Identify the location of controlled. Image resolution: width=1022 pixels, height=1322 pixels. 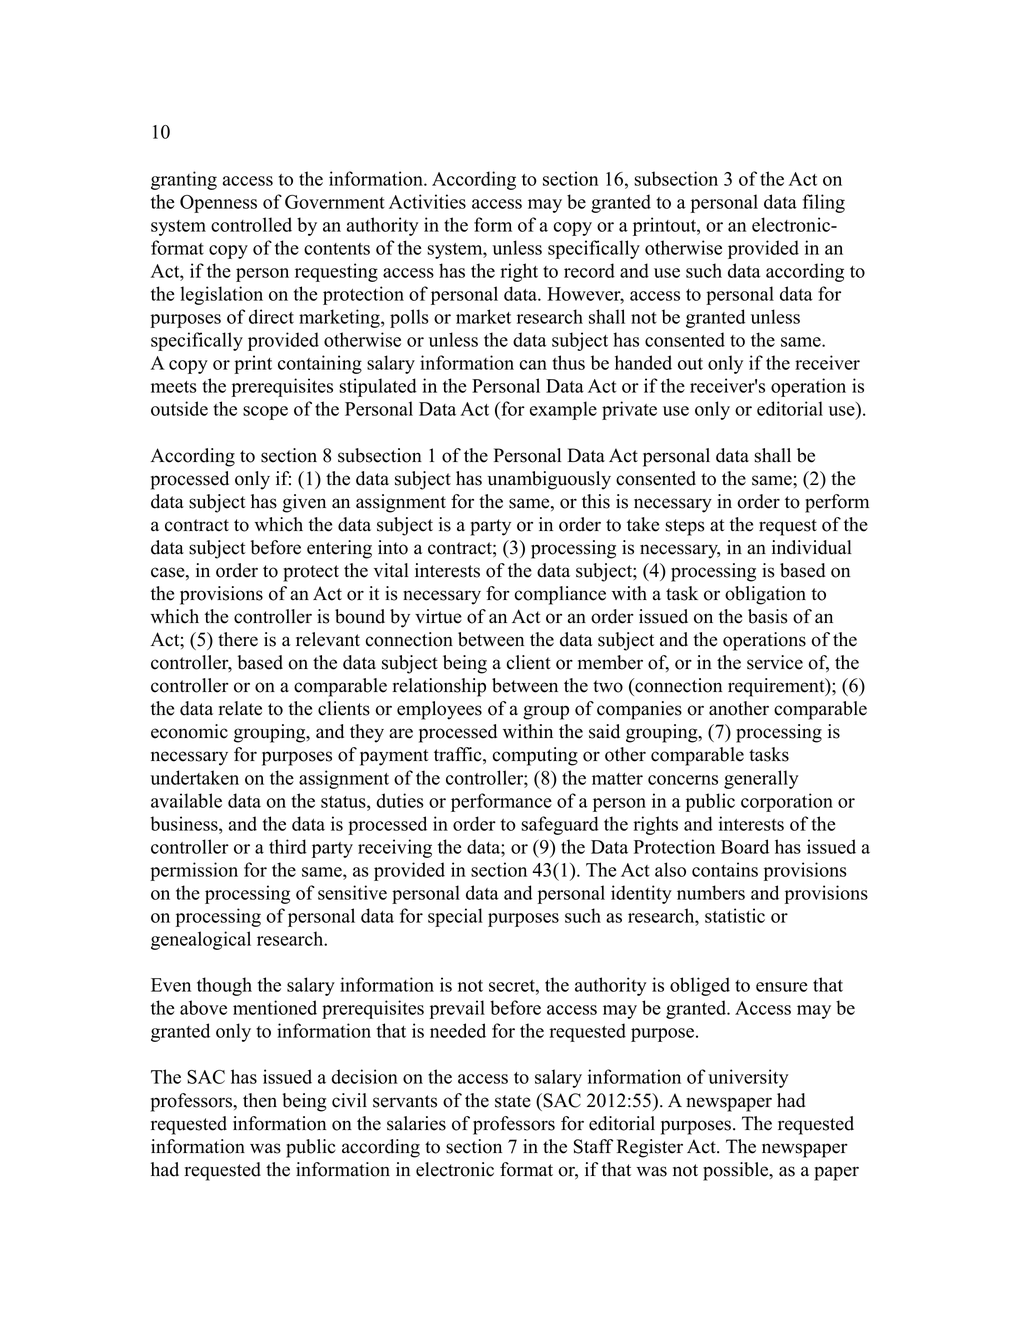
(251, 224).
